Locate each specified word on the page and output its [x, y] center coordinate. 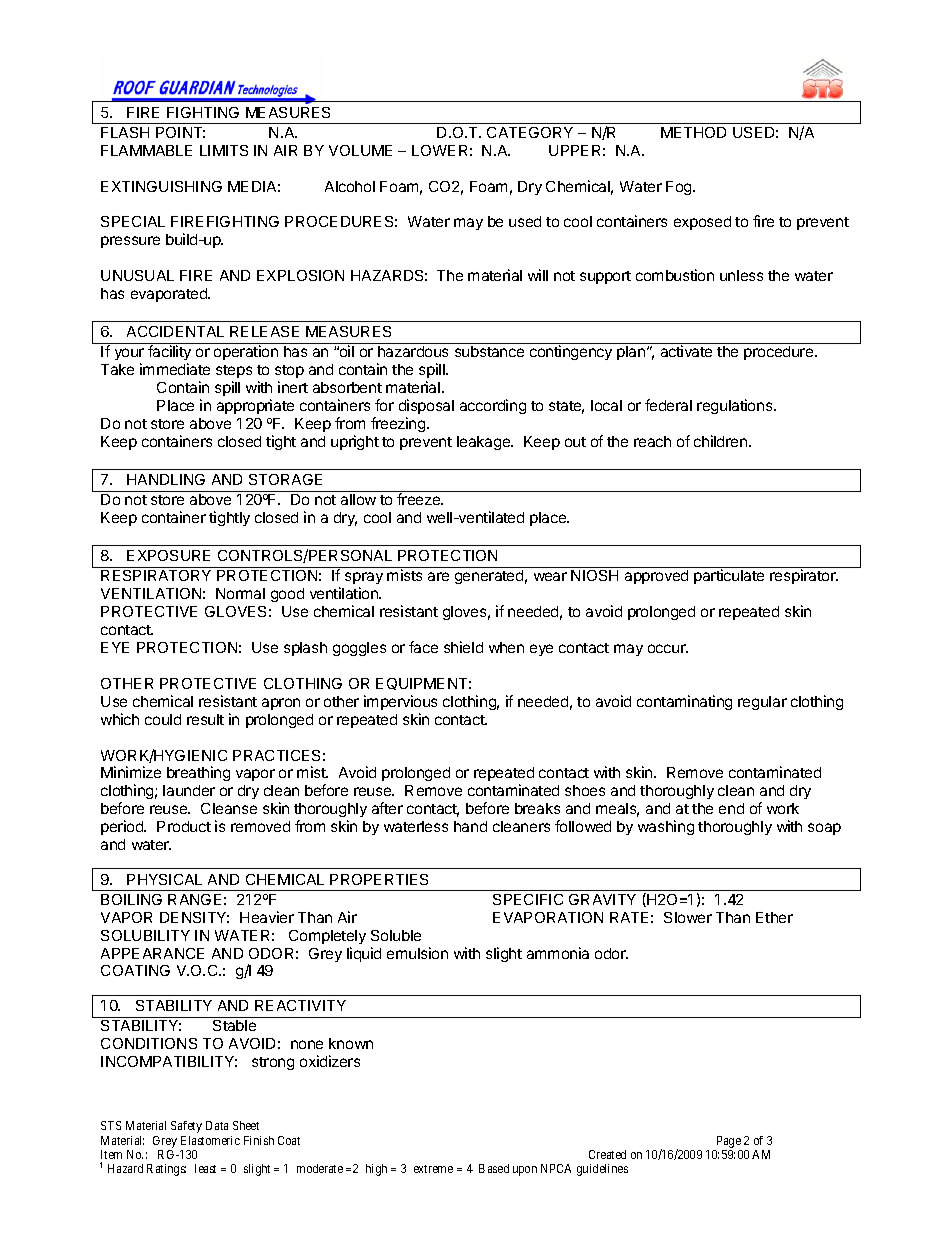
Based [494, 1168]
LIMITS [224, 150]
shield [463, 647]
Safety [186, 1127]
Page [729, 1142]
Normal [240, 593]
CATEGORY [530, 132]
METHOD [693, 132]
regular [762, 703]
